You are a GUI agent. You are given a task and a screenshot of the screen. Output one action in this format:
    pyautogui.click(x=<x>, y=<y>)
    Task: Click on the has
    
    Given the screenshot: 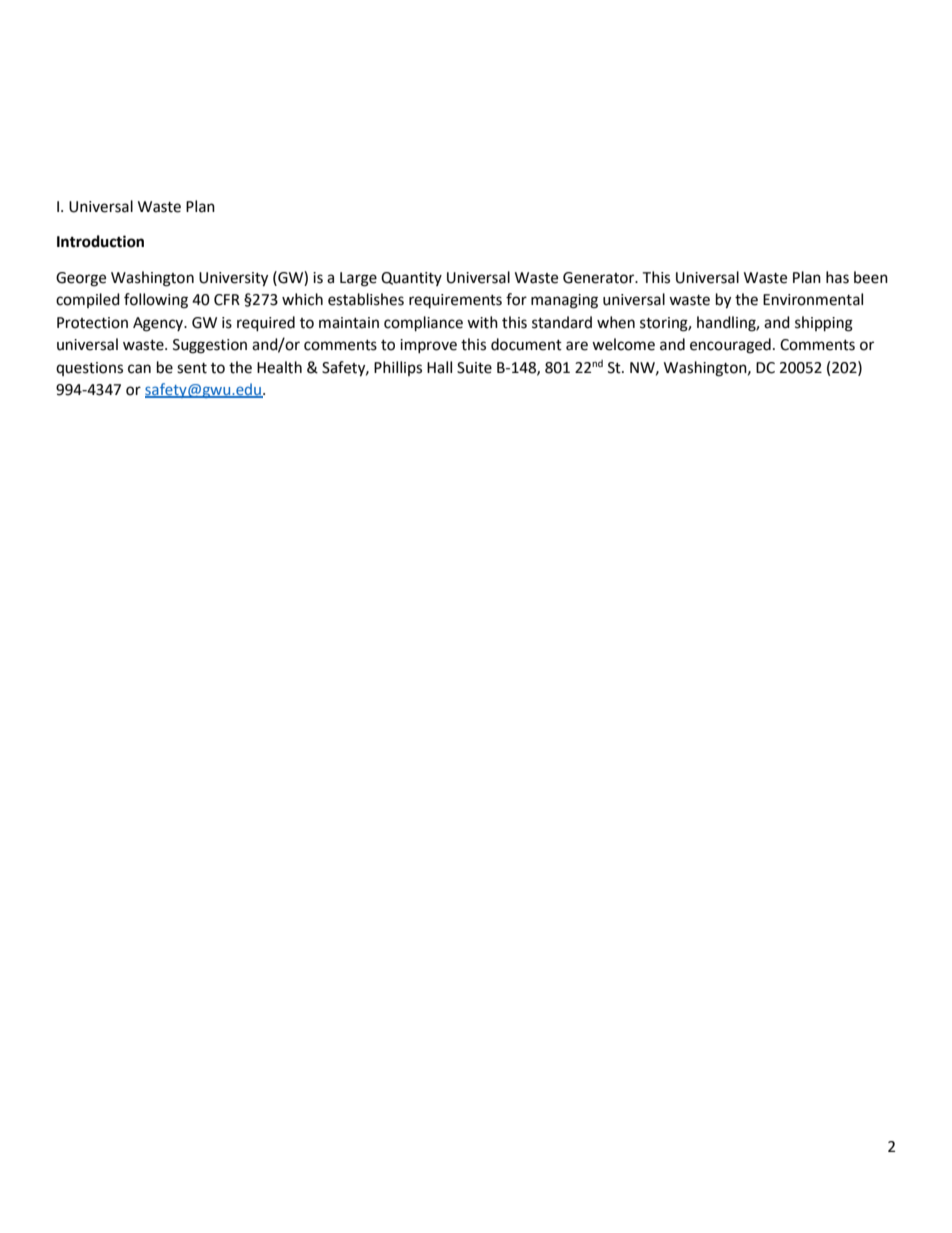 What is the action you would take?
    pyautogui.click(x=837, y=277)
